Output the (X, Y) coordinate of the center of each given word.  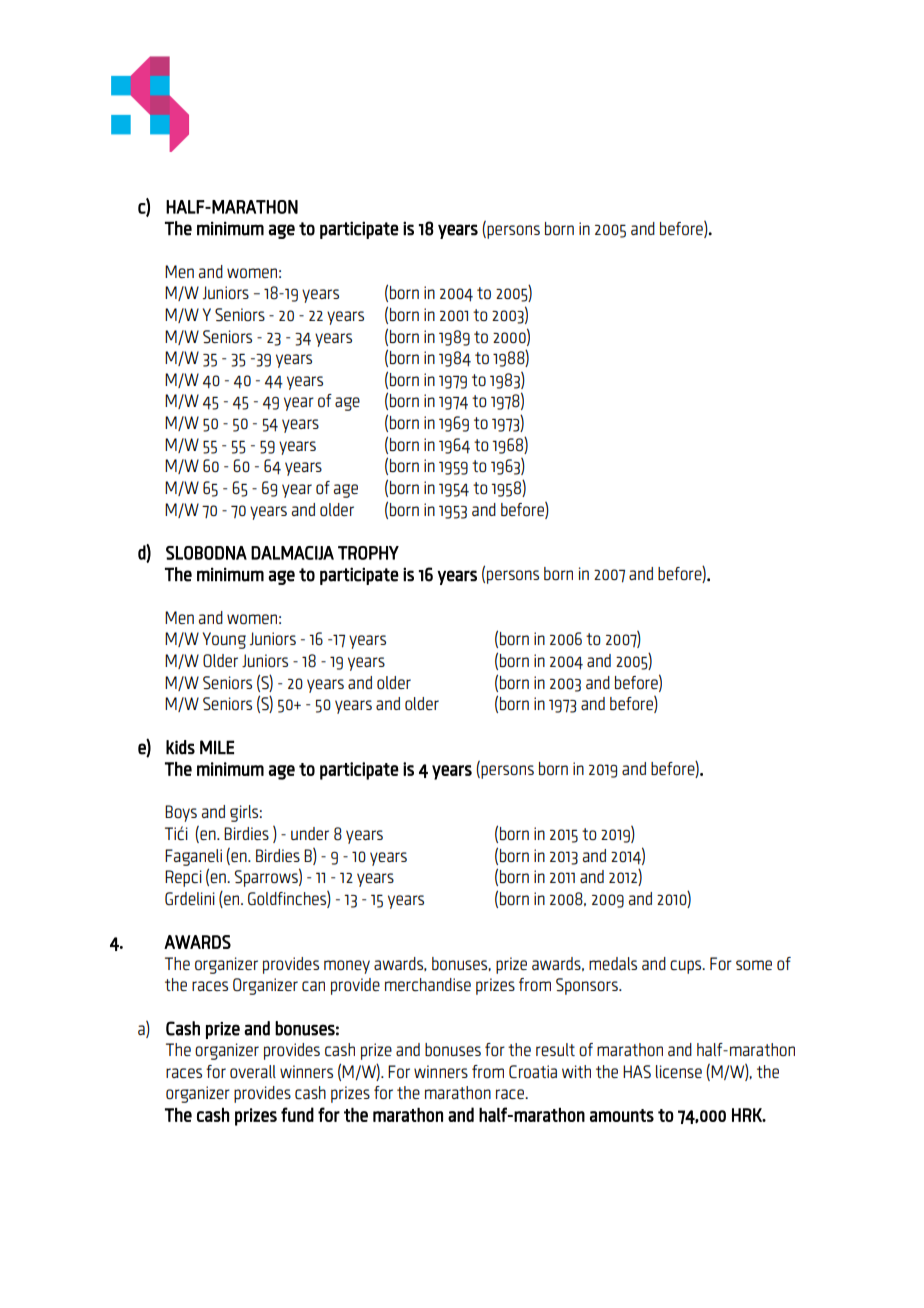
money (347, 967)
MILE (217, 747)
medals (613, 963)
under (310, 833)
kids (180, 747)
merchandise (428, 984)
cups (687, 967)
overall (253, 1071)
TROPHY (368, 553)
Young (224, 640)
